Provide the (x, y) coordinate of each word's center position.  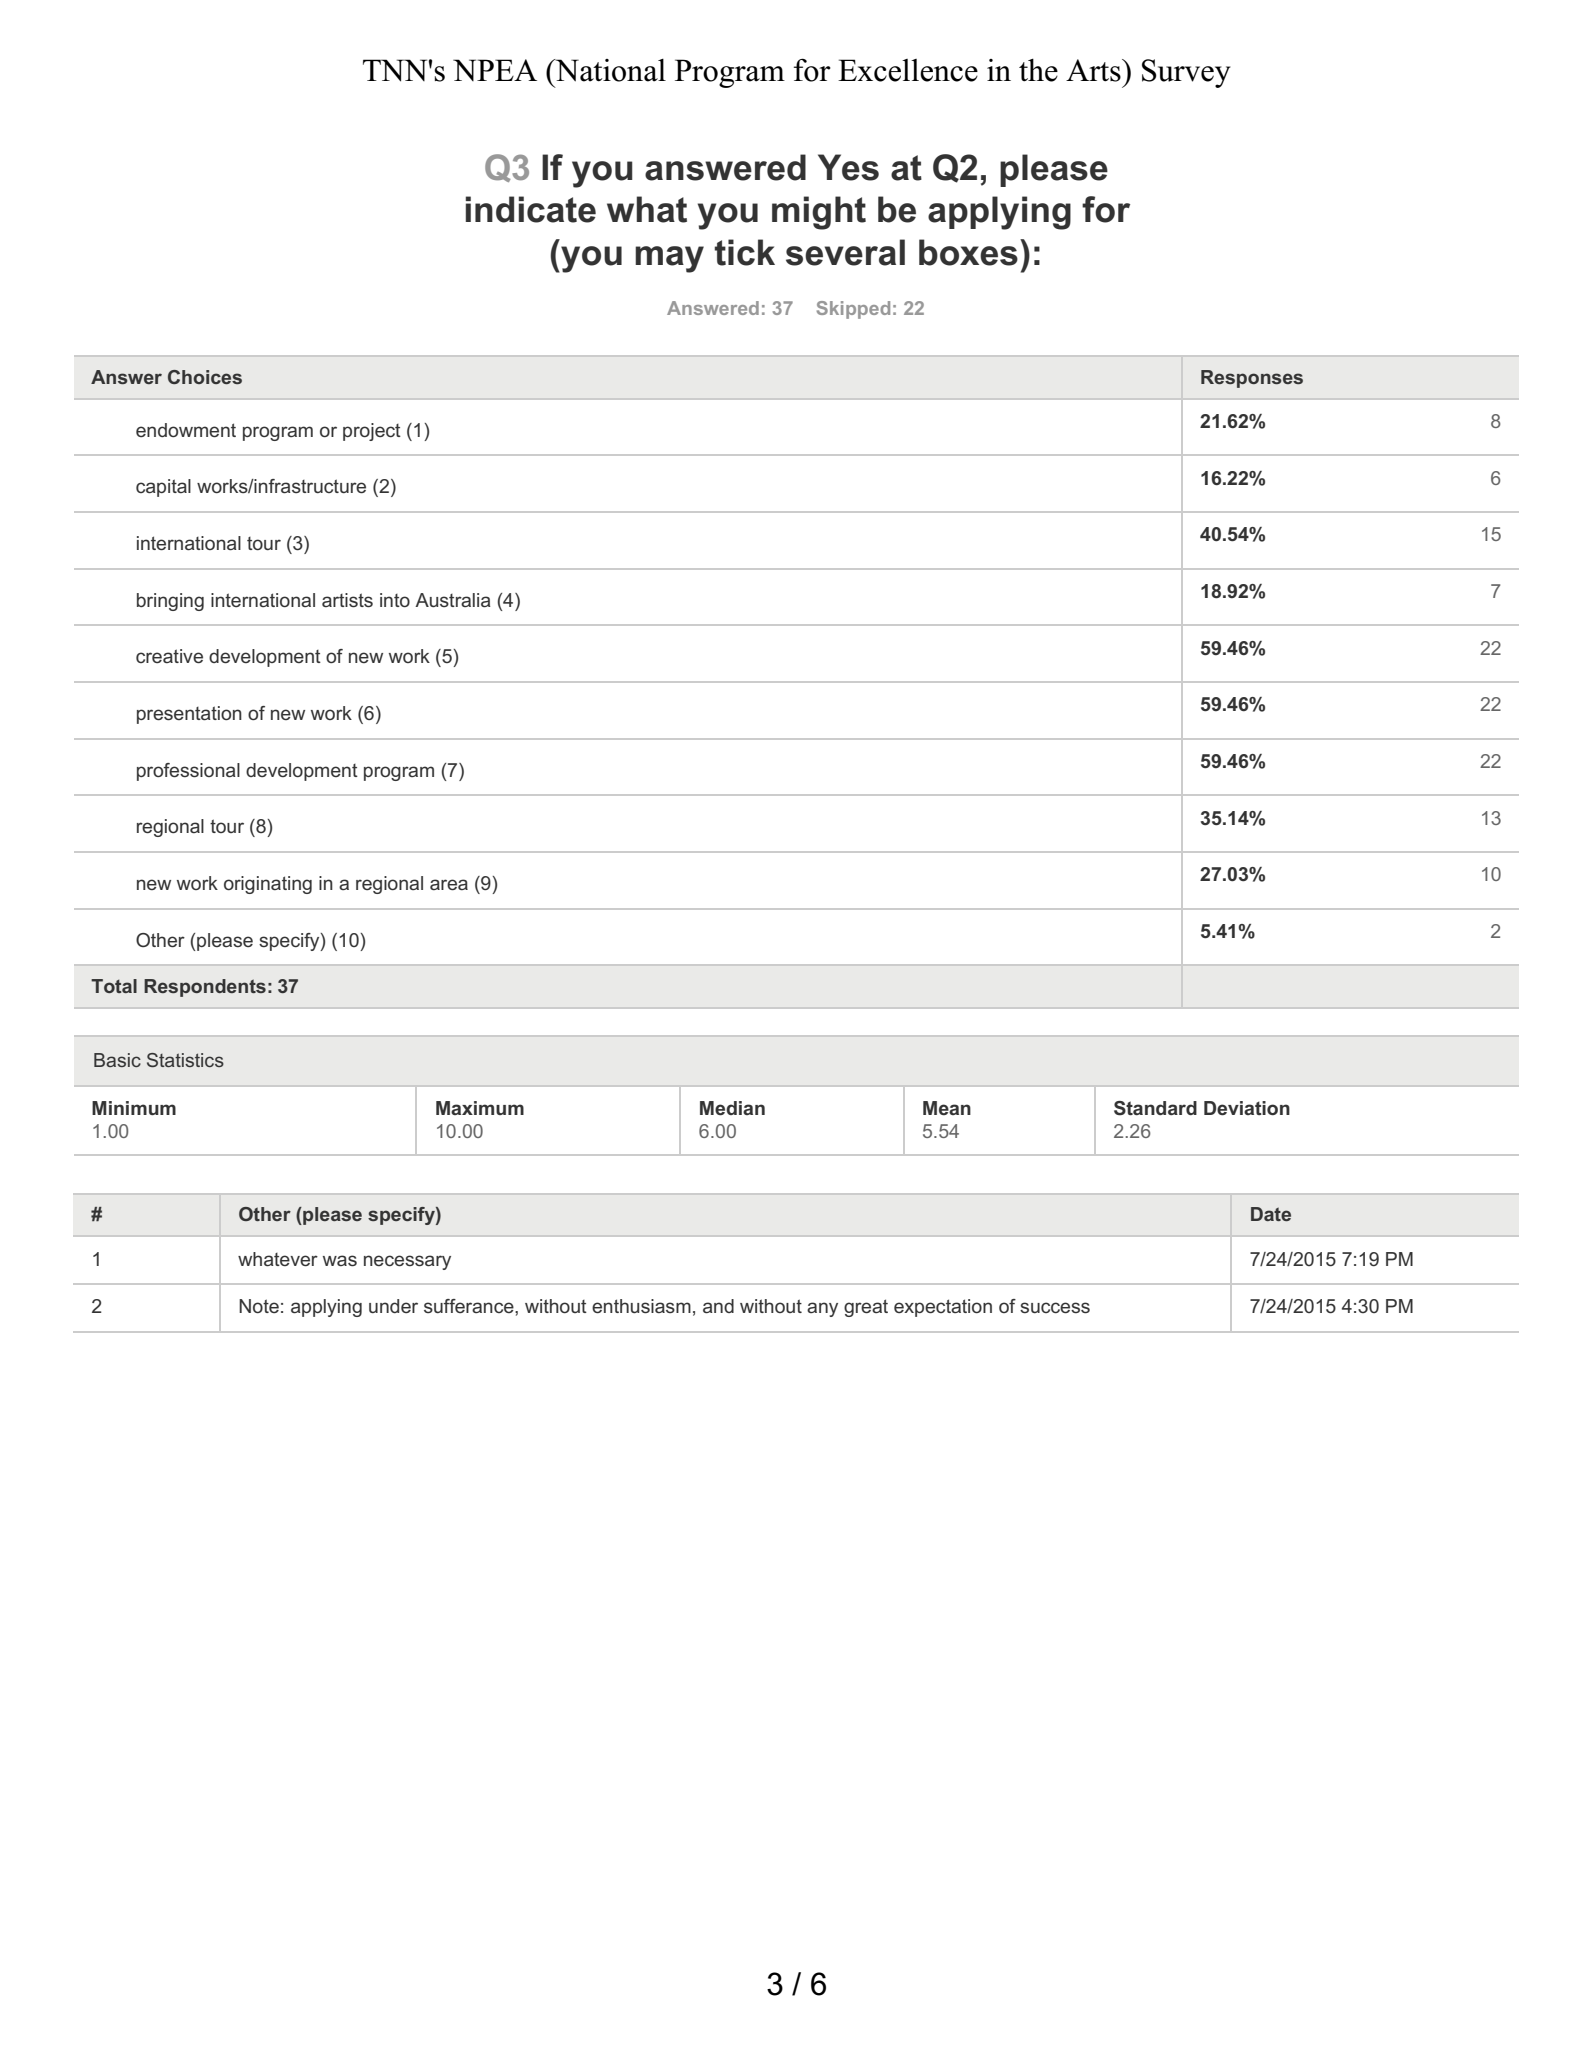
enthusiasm (641, 1306)
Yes (848, 167)
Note (259, 1306)
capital (163, 488)
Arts (1094, 70)
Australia (453, 600)
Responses (1252, 379)
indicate (531, 209)
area (449, 884)
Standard (1155, 1108)
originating (268, 885)
